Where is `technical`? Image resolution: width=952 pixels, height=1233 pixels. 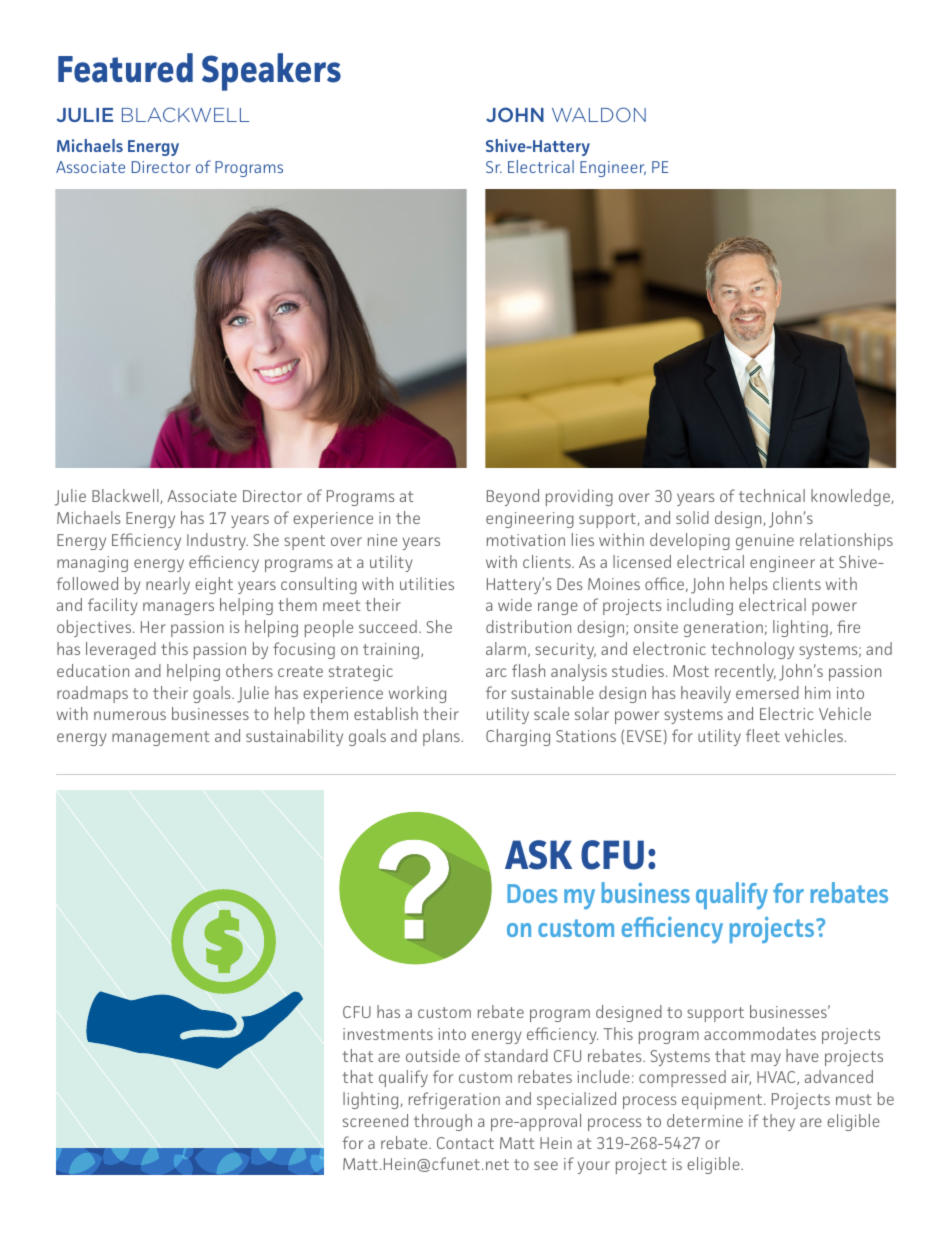
technical is located at coordinates (772, 495).
